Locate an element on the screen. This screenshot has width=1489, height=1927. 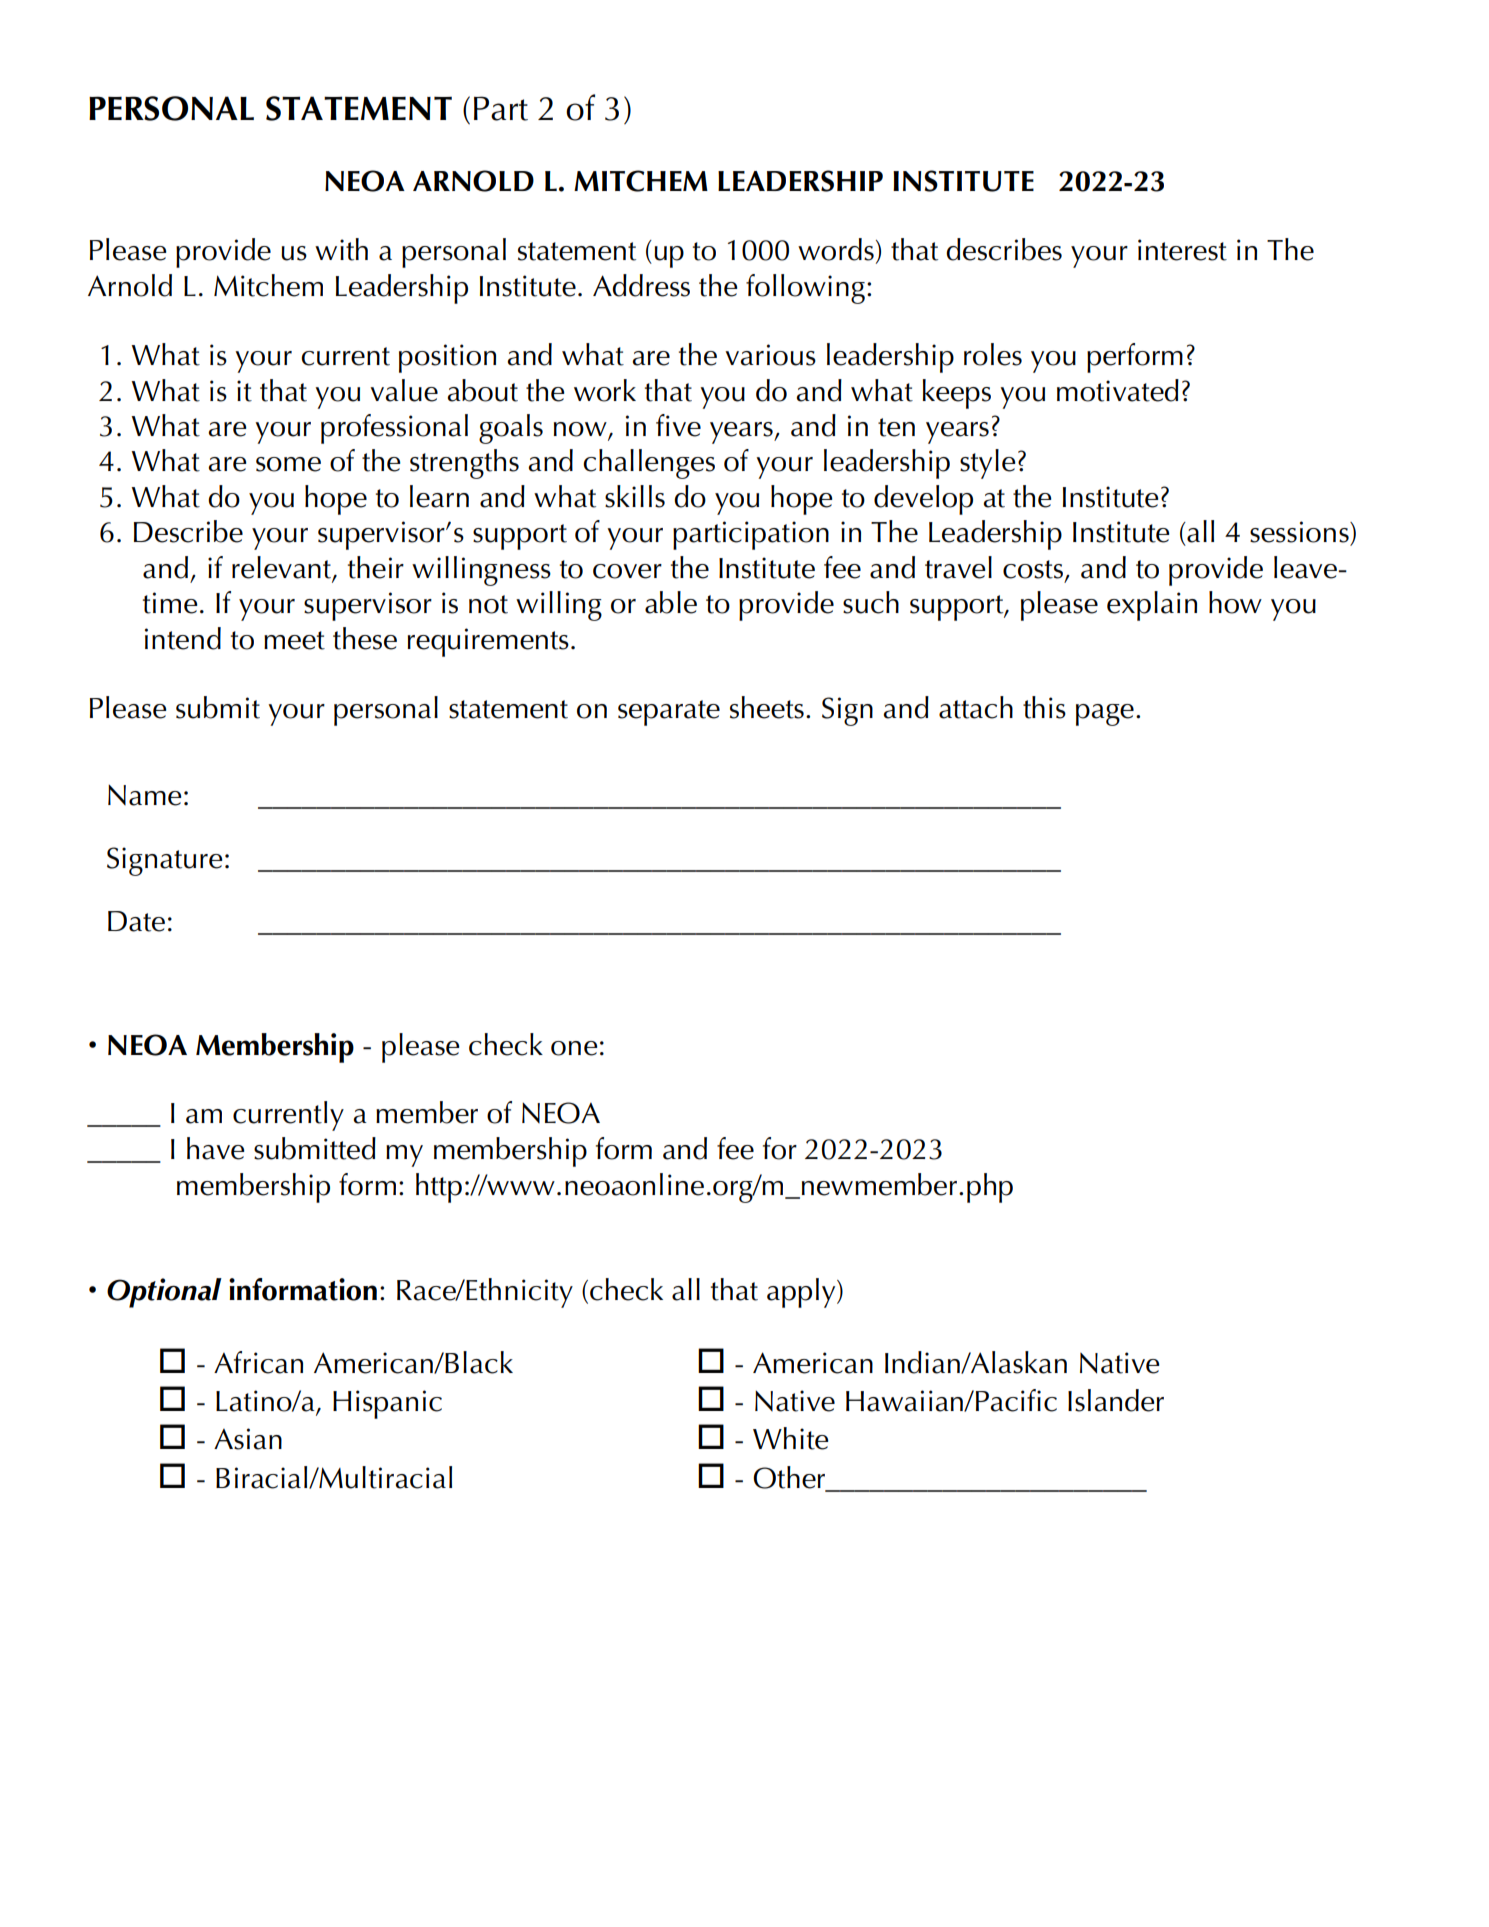
Name is located at coordinates (144, 795).
